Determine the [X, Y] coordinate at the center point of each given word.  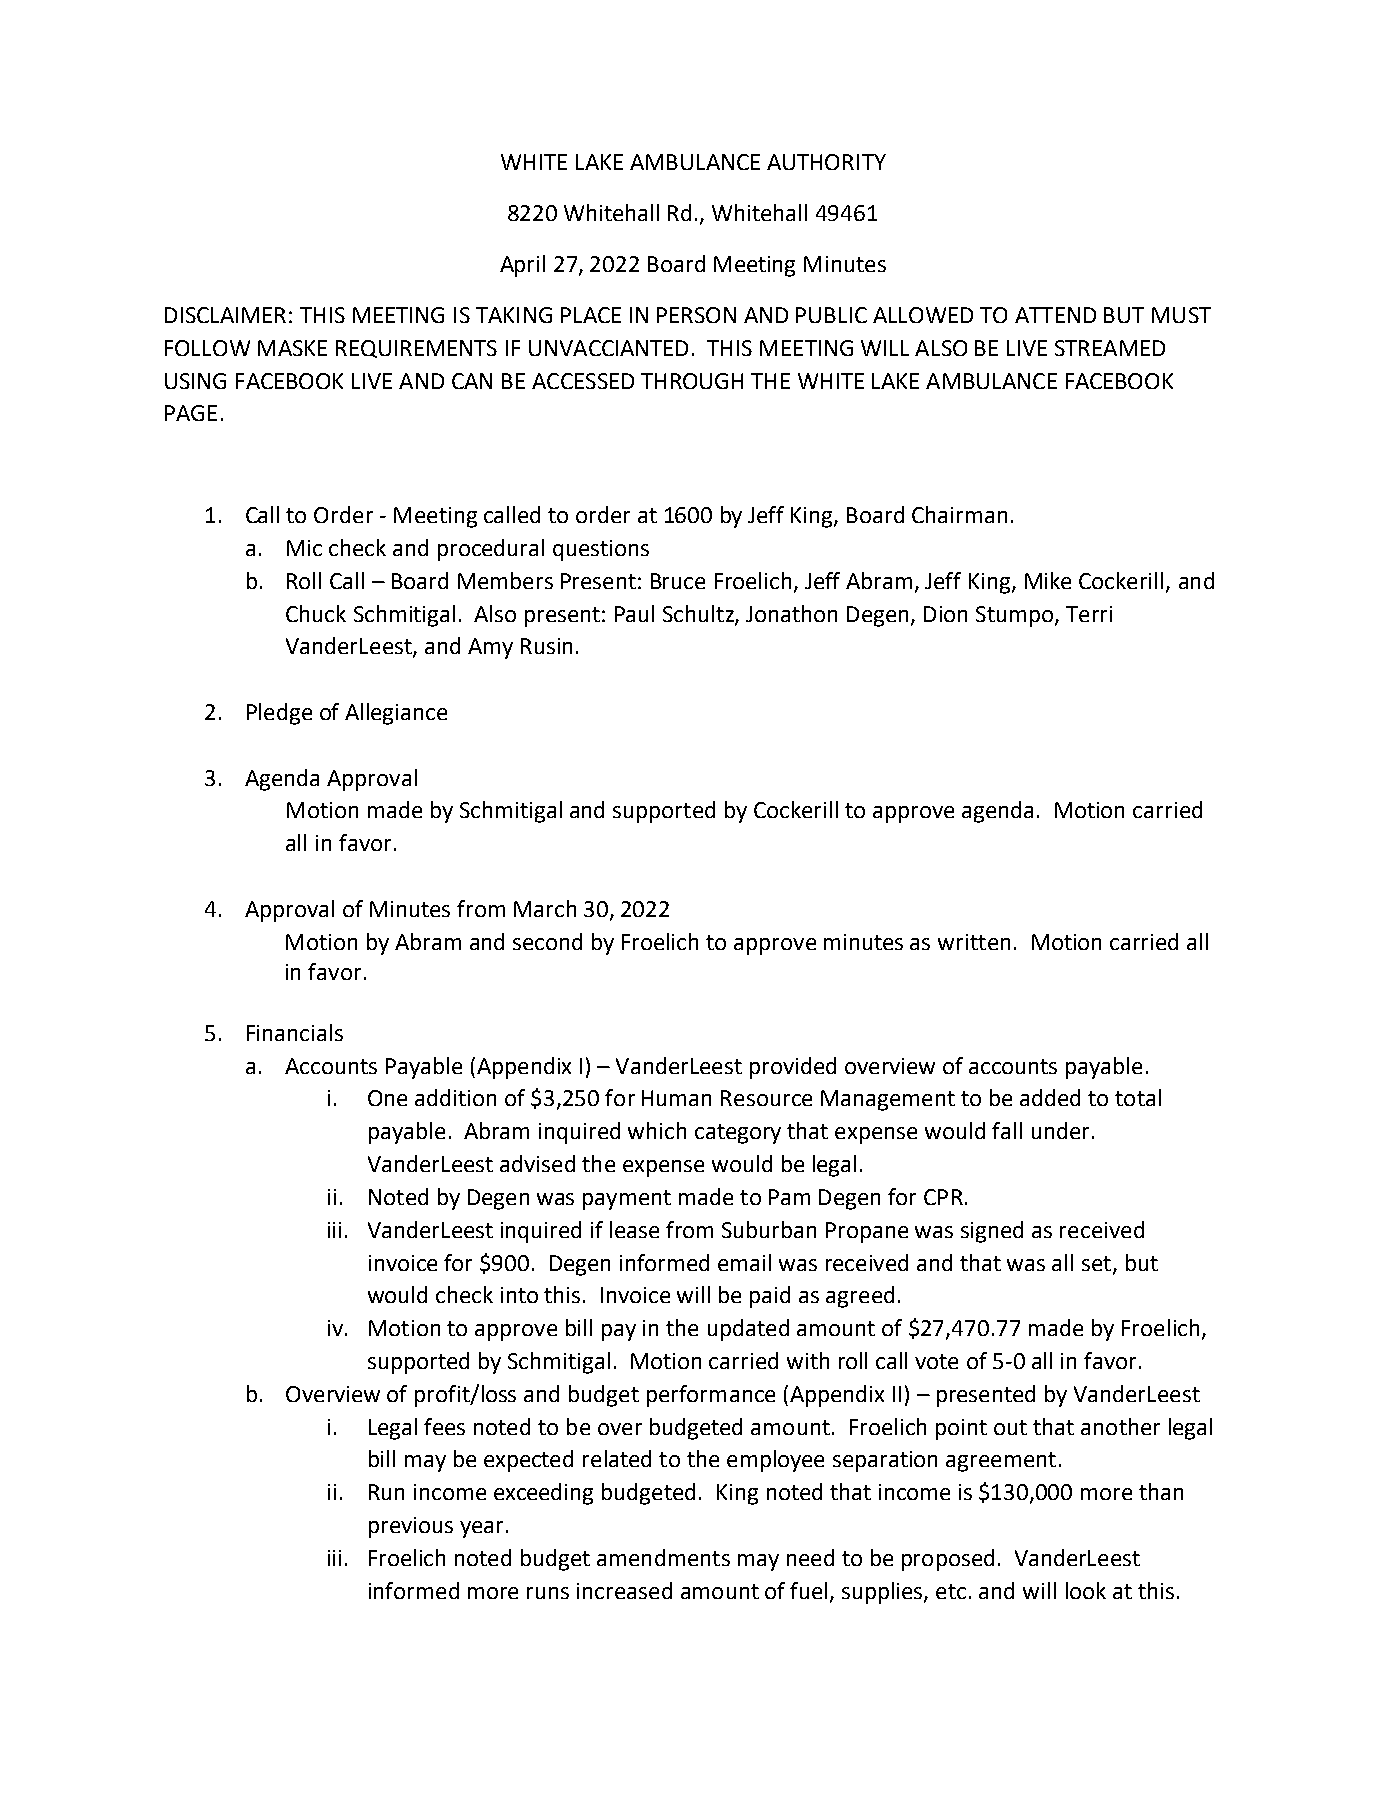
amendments [663, 1557]
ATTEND [1055, 315]
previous [411, 1527]
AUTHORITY [826, 162]
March [545, 908]
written [974, 942]
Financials [295, 1032]
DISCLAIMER [225, 315]
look [1086, 1590]
